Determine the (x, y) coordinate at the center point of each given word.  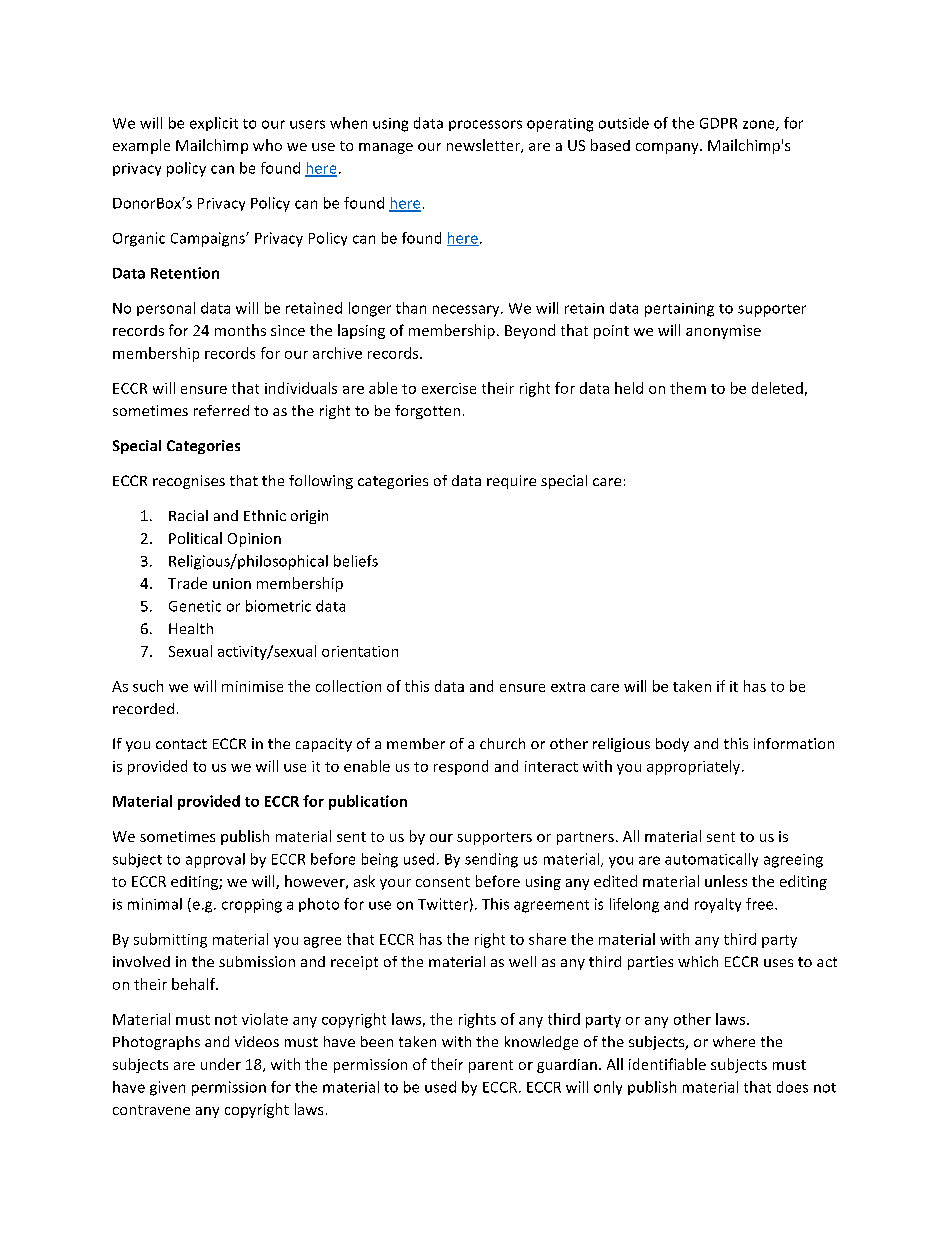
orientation (360, 651)
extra (568, 687)
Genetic (195, 606)
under (221, 1064)
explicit (214, 124)
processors (485, 125)
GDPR (718, 123)
